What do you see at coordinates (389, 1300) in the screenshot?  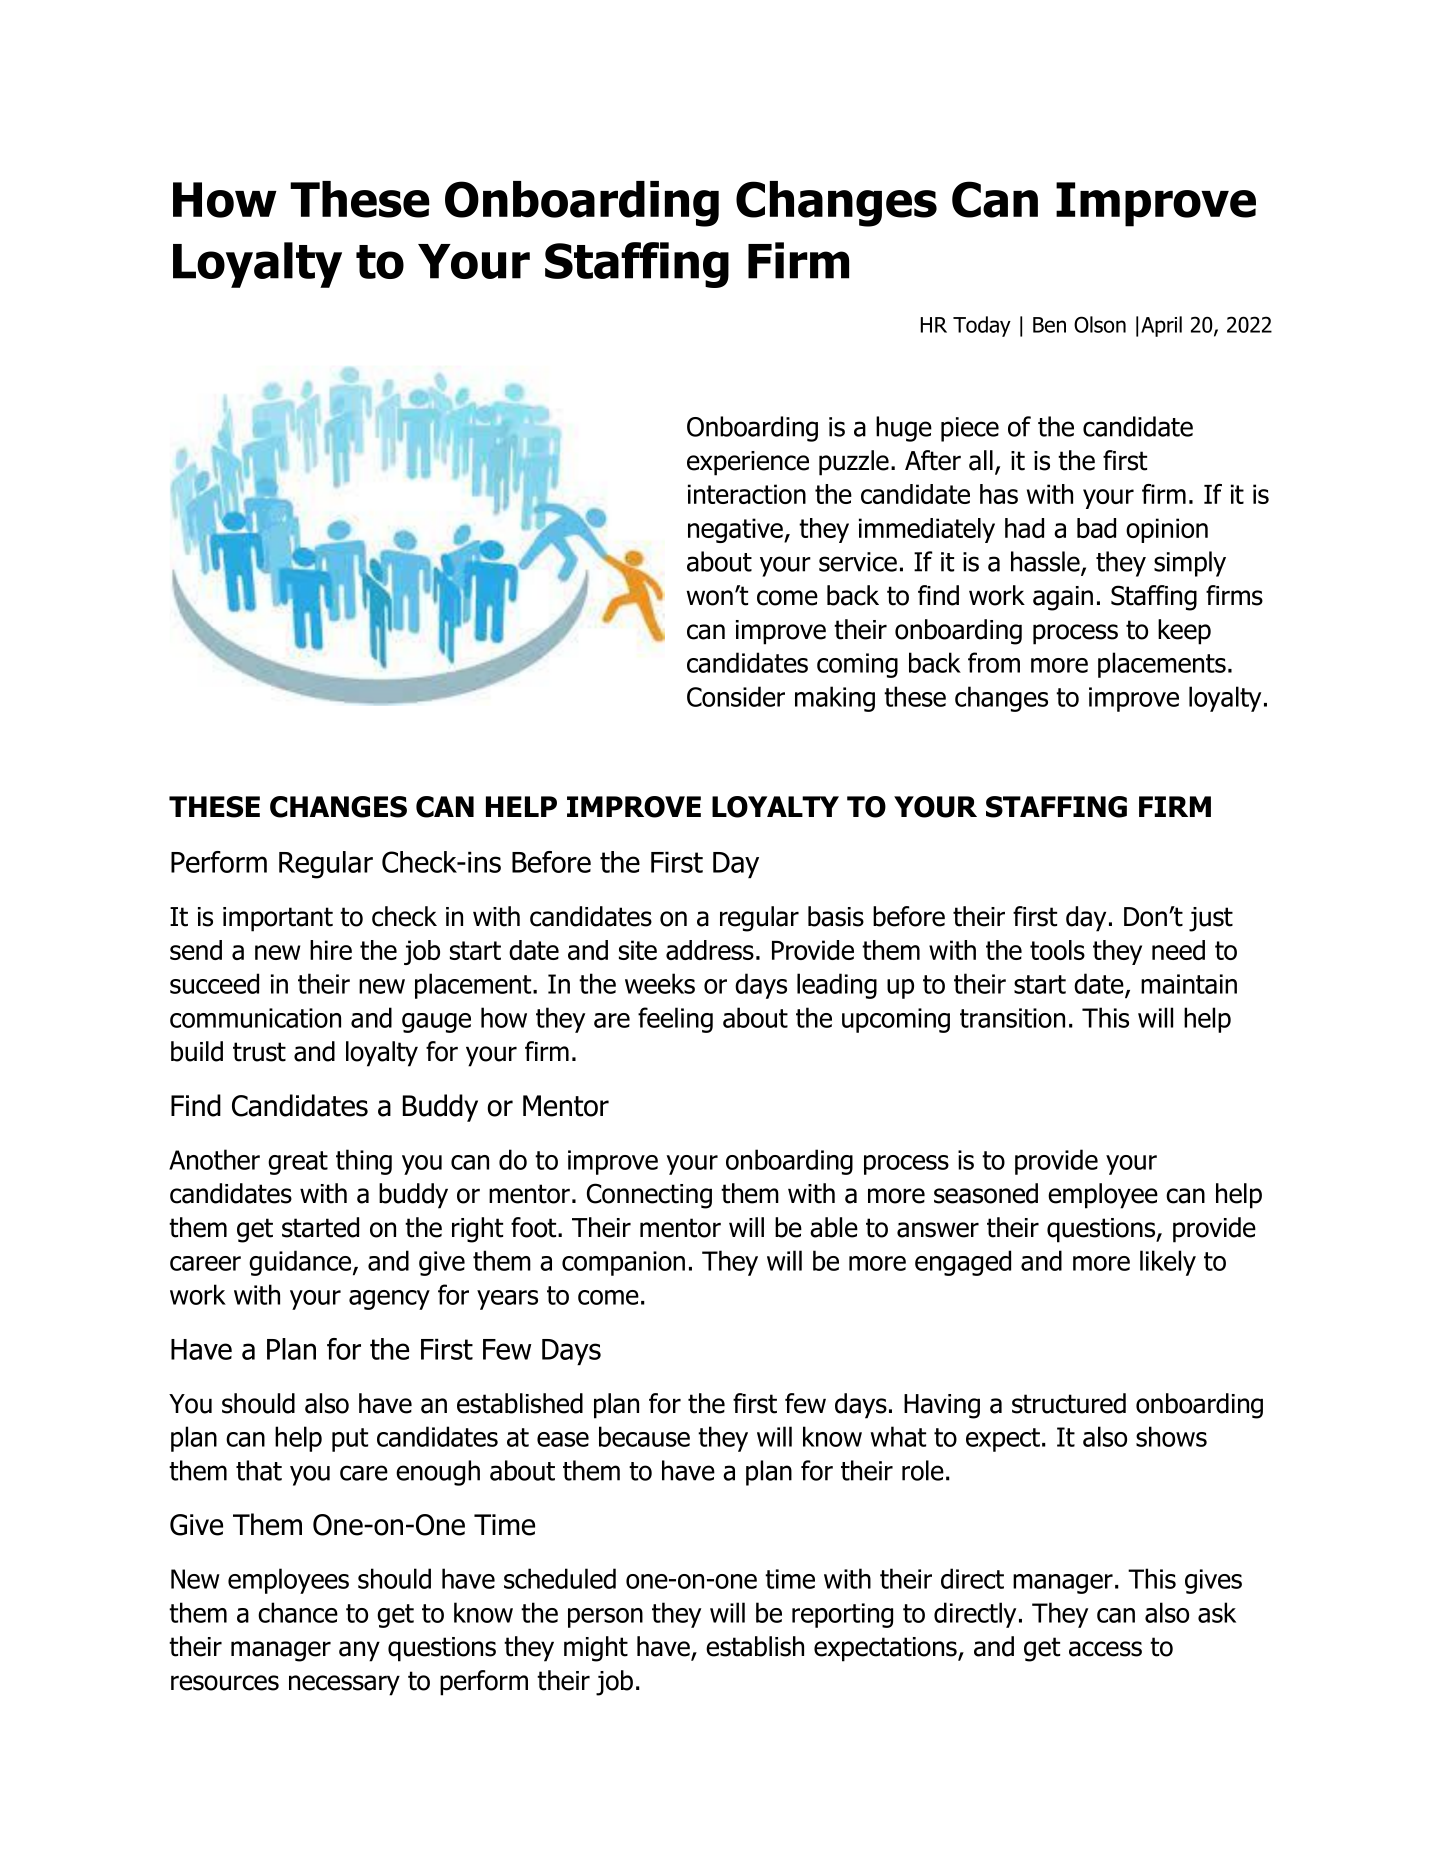 I see `agency` at bounding box center [389, 1300].
